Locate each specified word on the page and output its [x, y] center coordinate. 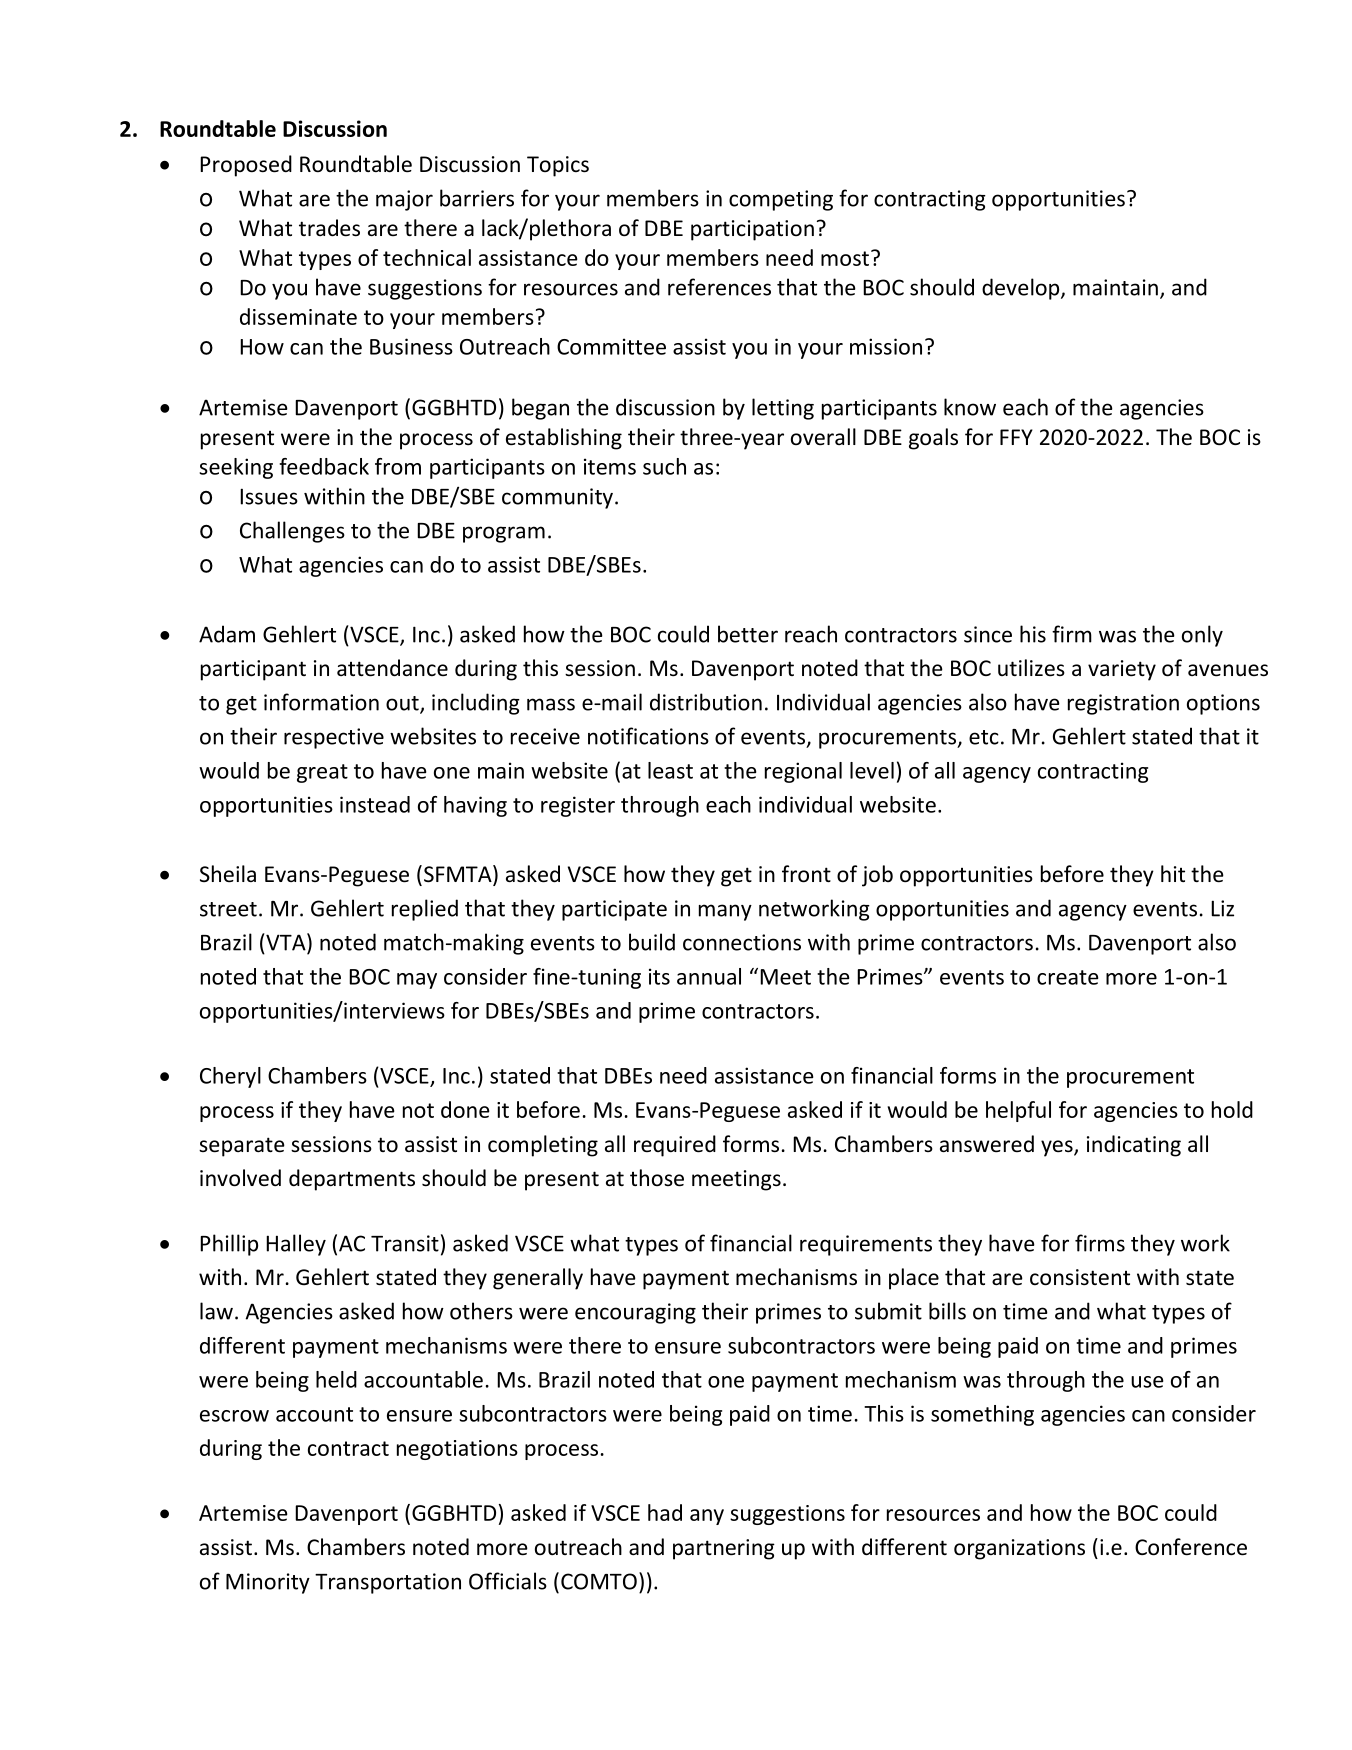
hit [1173, 873]
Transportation [388, 1583]
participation [752, 230]
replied [425, 910]
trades [329, 228]
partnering [724, 1549]
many [725, 912]
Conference [1191, 1547]
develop [1022, 289]
